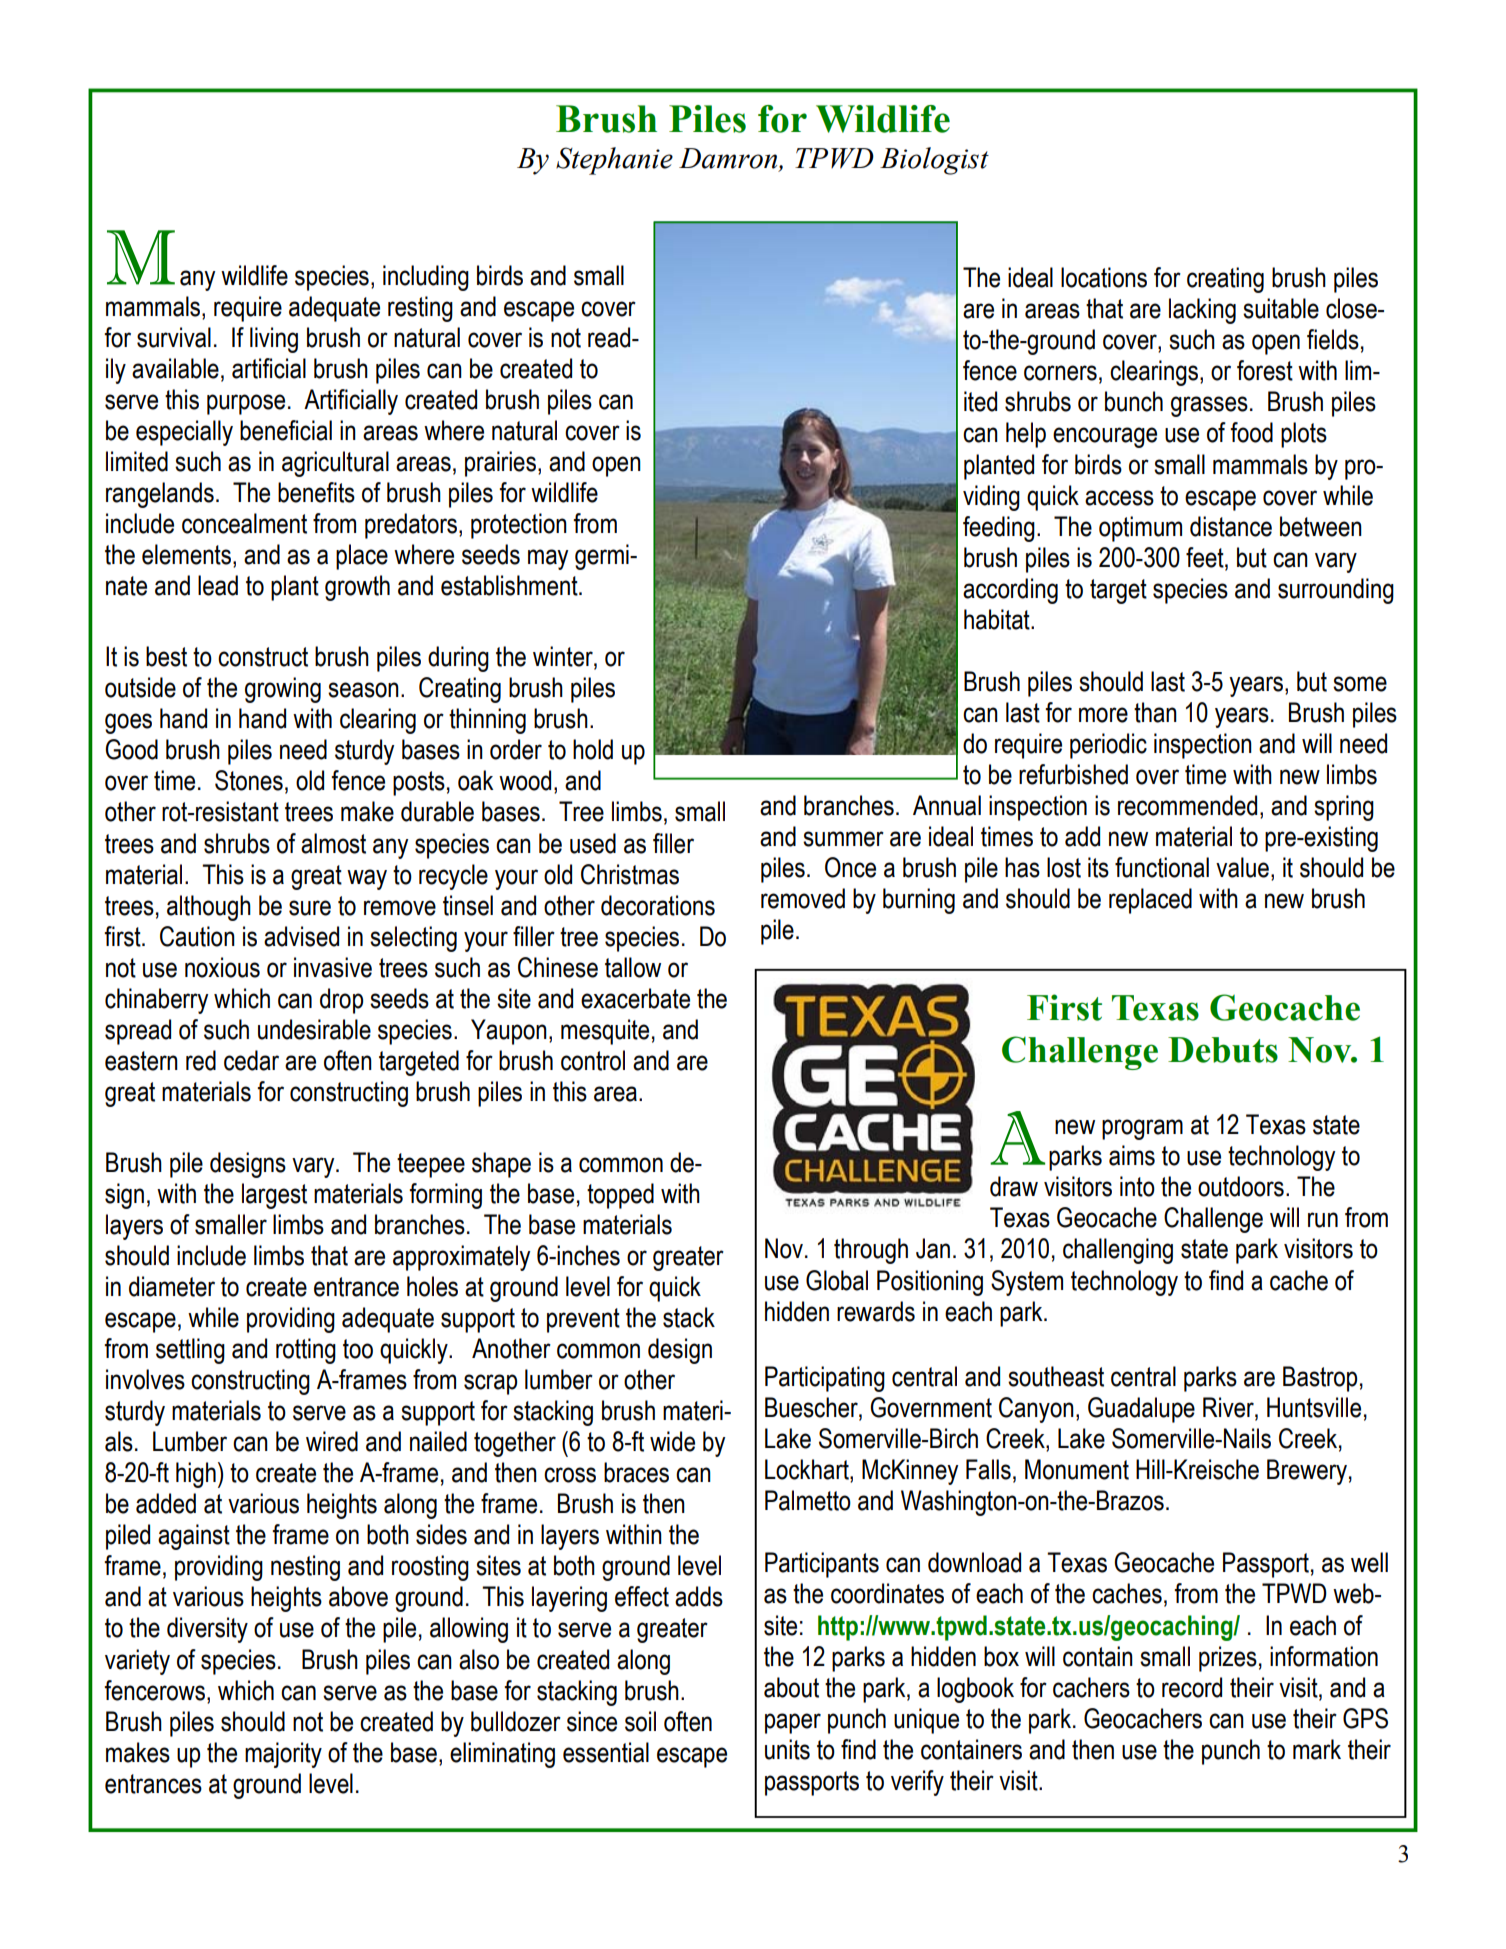 This screenshot has width=1506, height=1949. What do you see at coordinates (593, 749) in the screenshot?
I see `hold` at bounding box center [593, 749].
